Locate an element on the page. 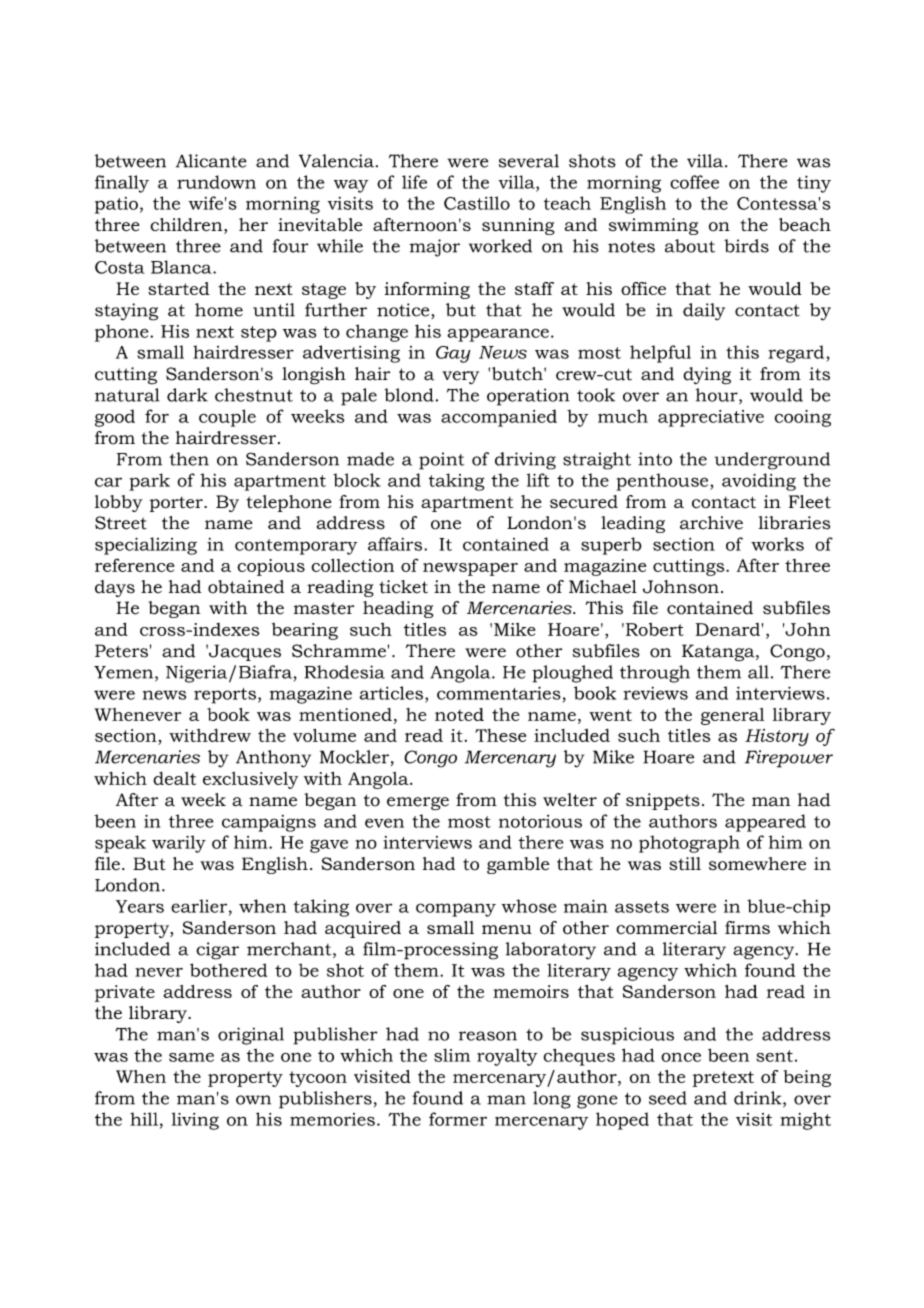 The height and width of the document is (1308, 924). rundown is located at coordinates (216, 182).
